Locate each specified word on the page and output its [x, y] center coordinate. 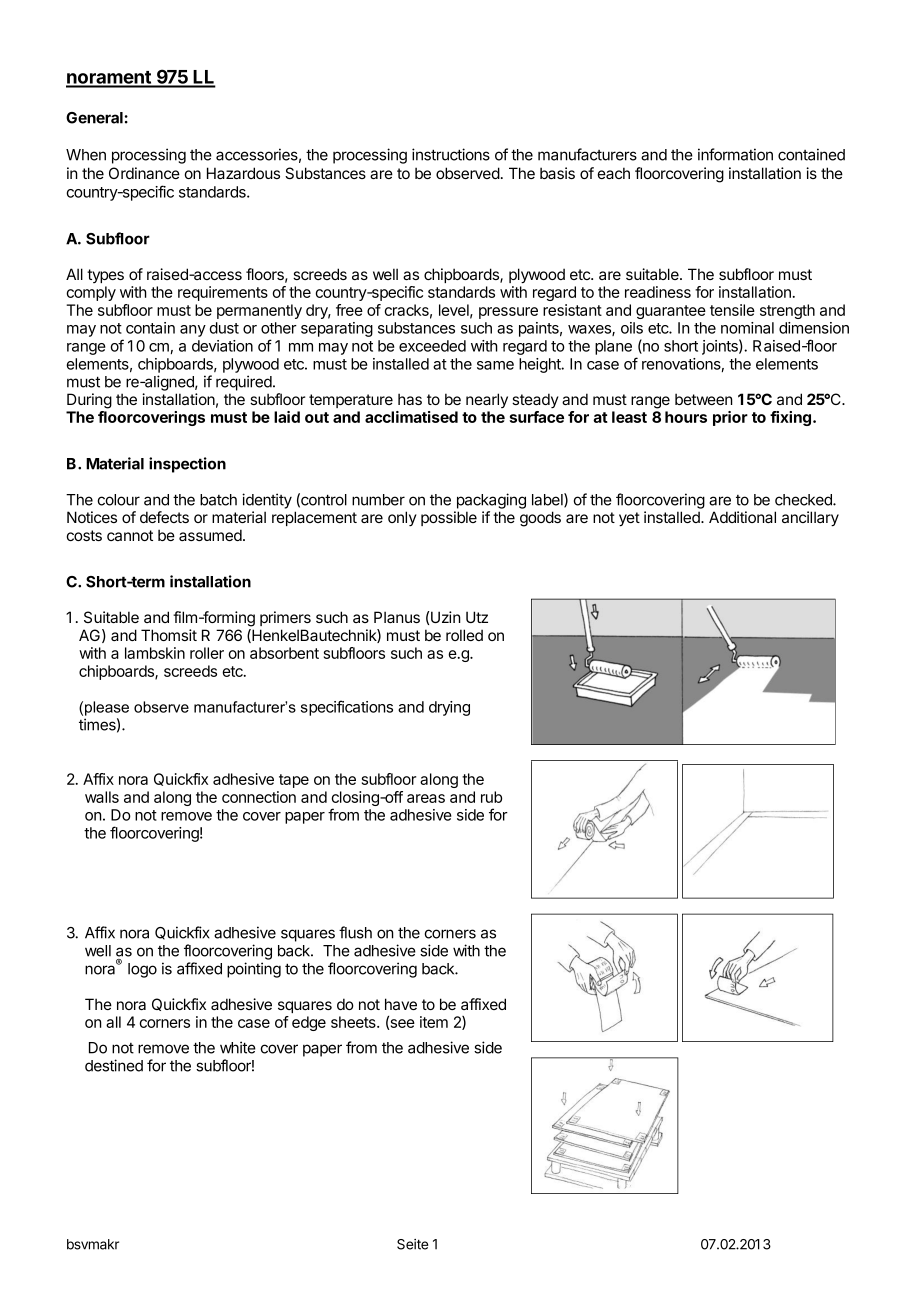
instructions [451, 154]
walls [102, 797]
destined [114, 1065]
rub [491, 797]
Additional [742, 517]
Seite [412, 1244]
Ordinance [144, 173]
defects [164, 517]
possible [449, 518]
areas [426, 798]
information [735, 154]
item [434, 1022]
